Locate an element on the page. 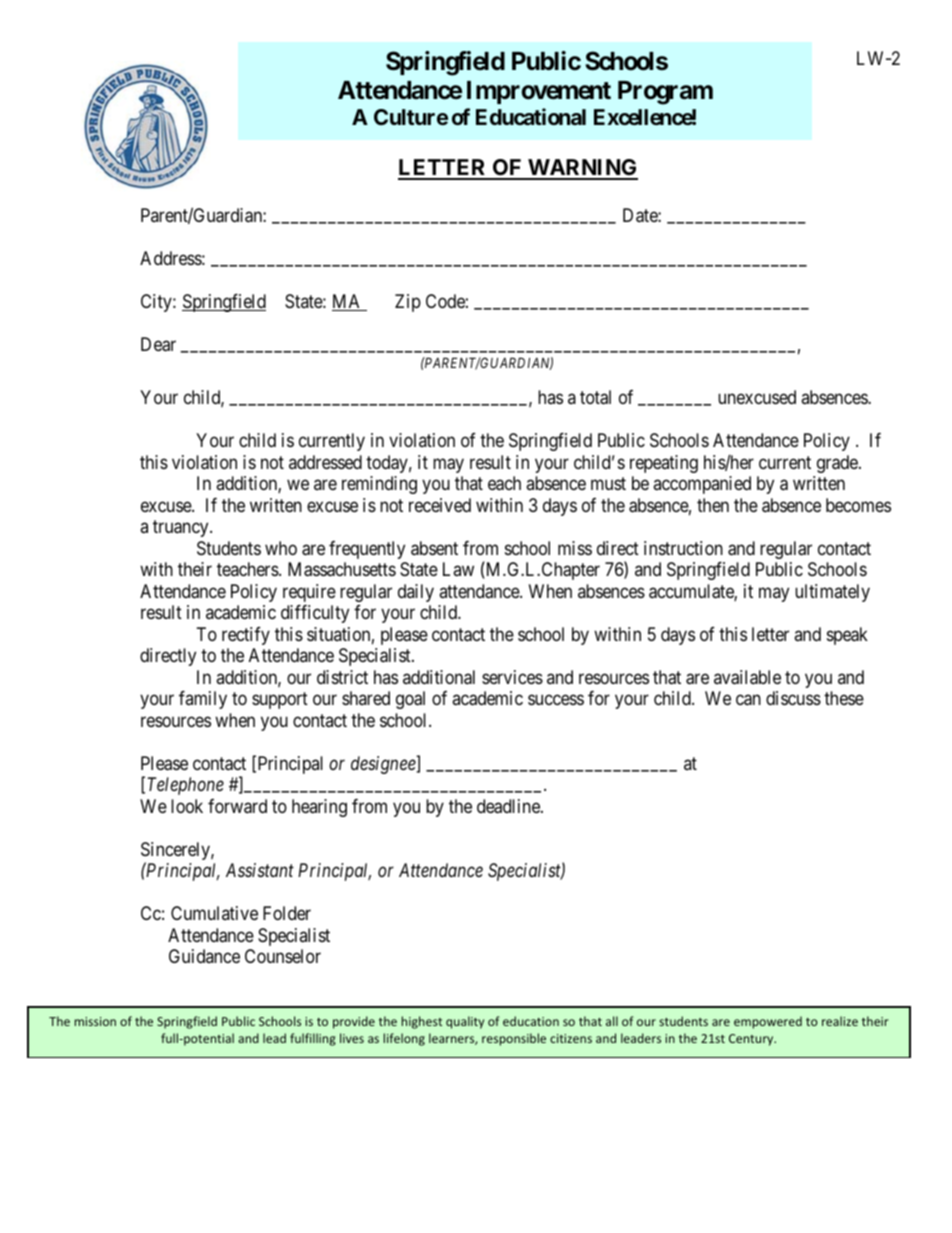  Dear is located at coordinates (158, 344).
